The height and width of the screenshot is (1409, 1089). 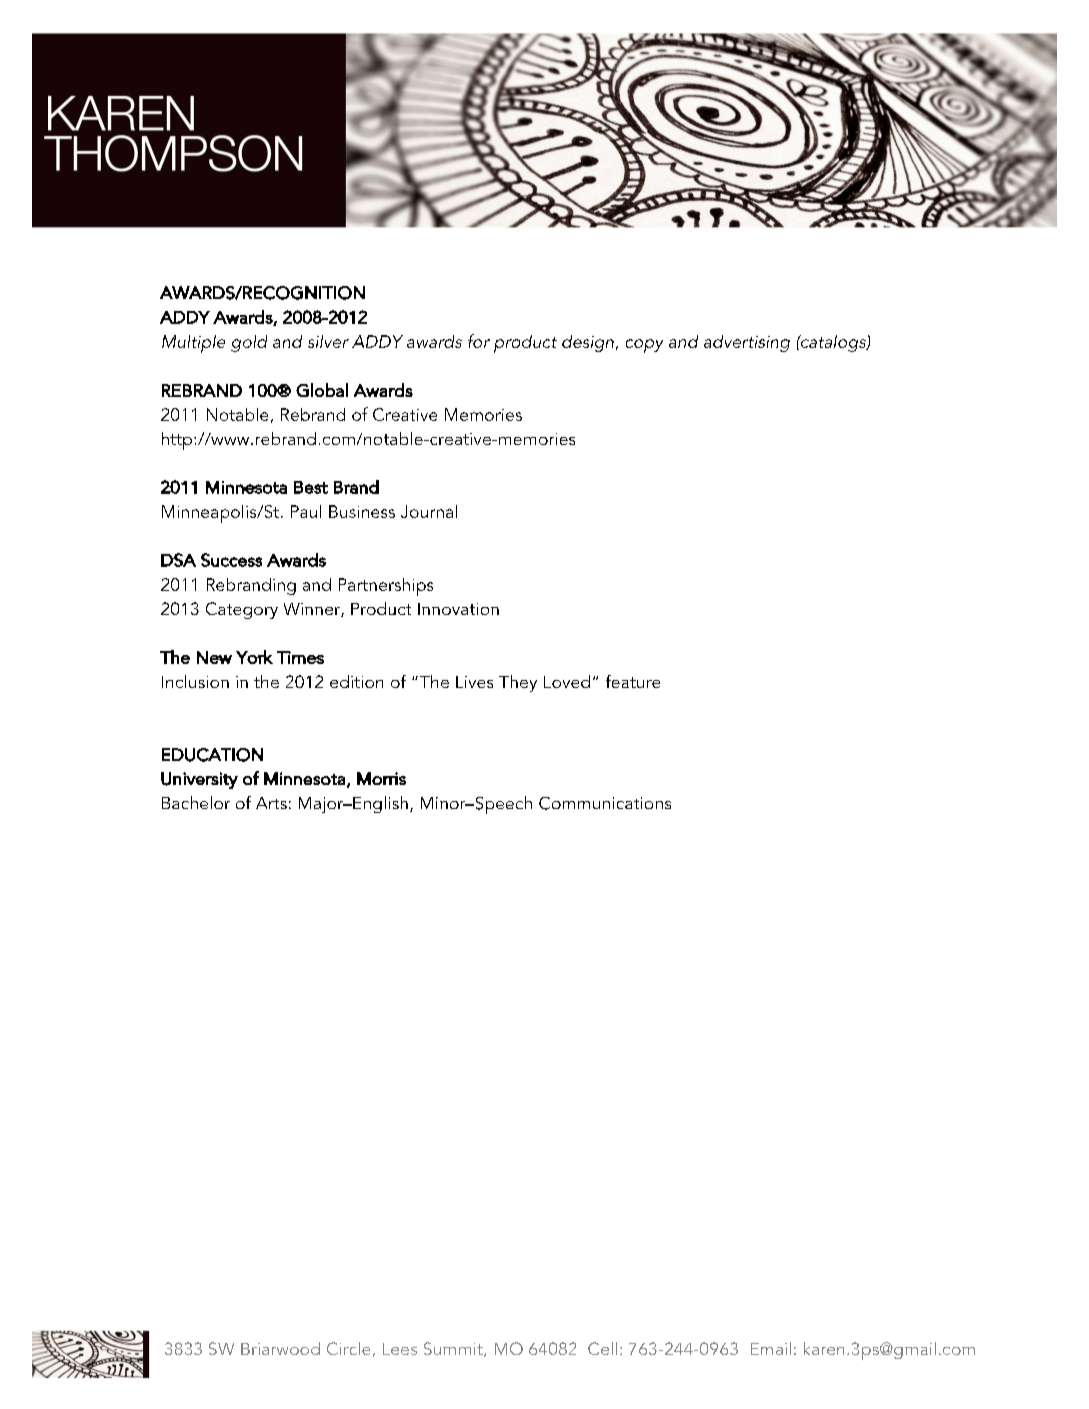 I want to click on for, so click(x=479, y=341).
